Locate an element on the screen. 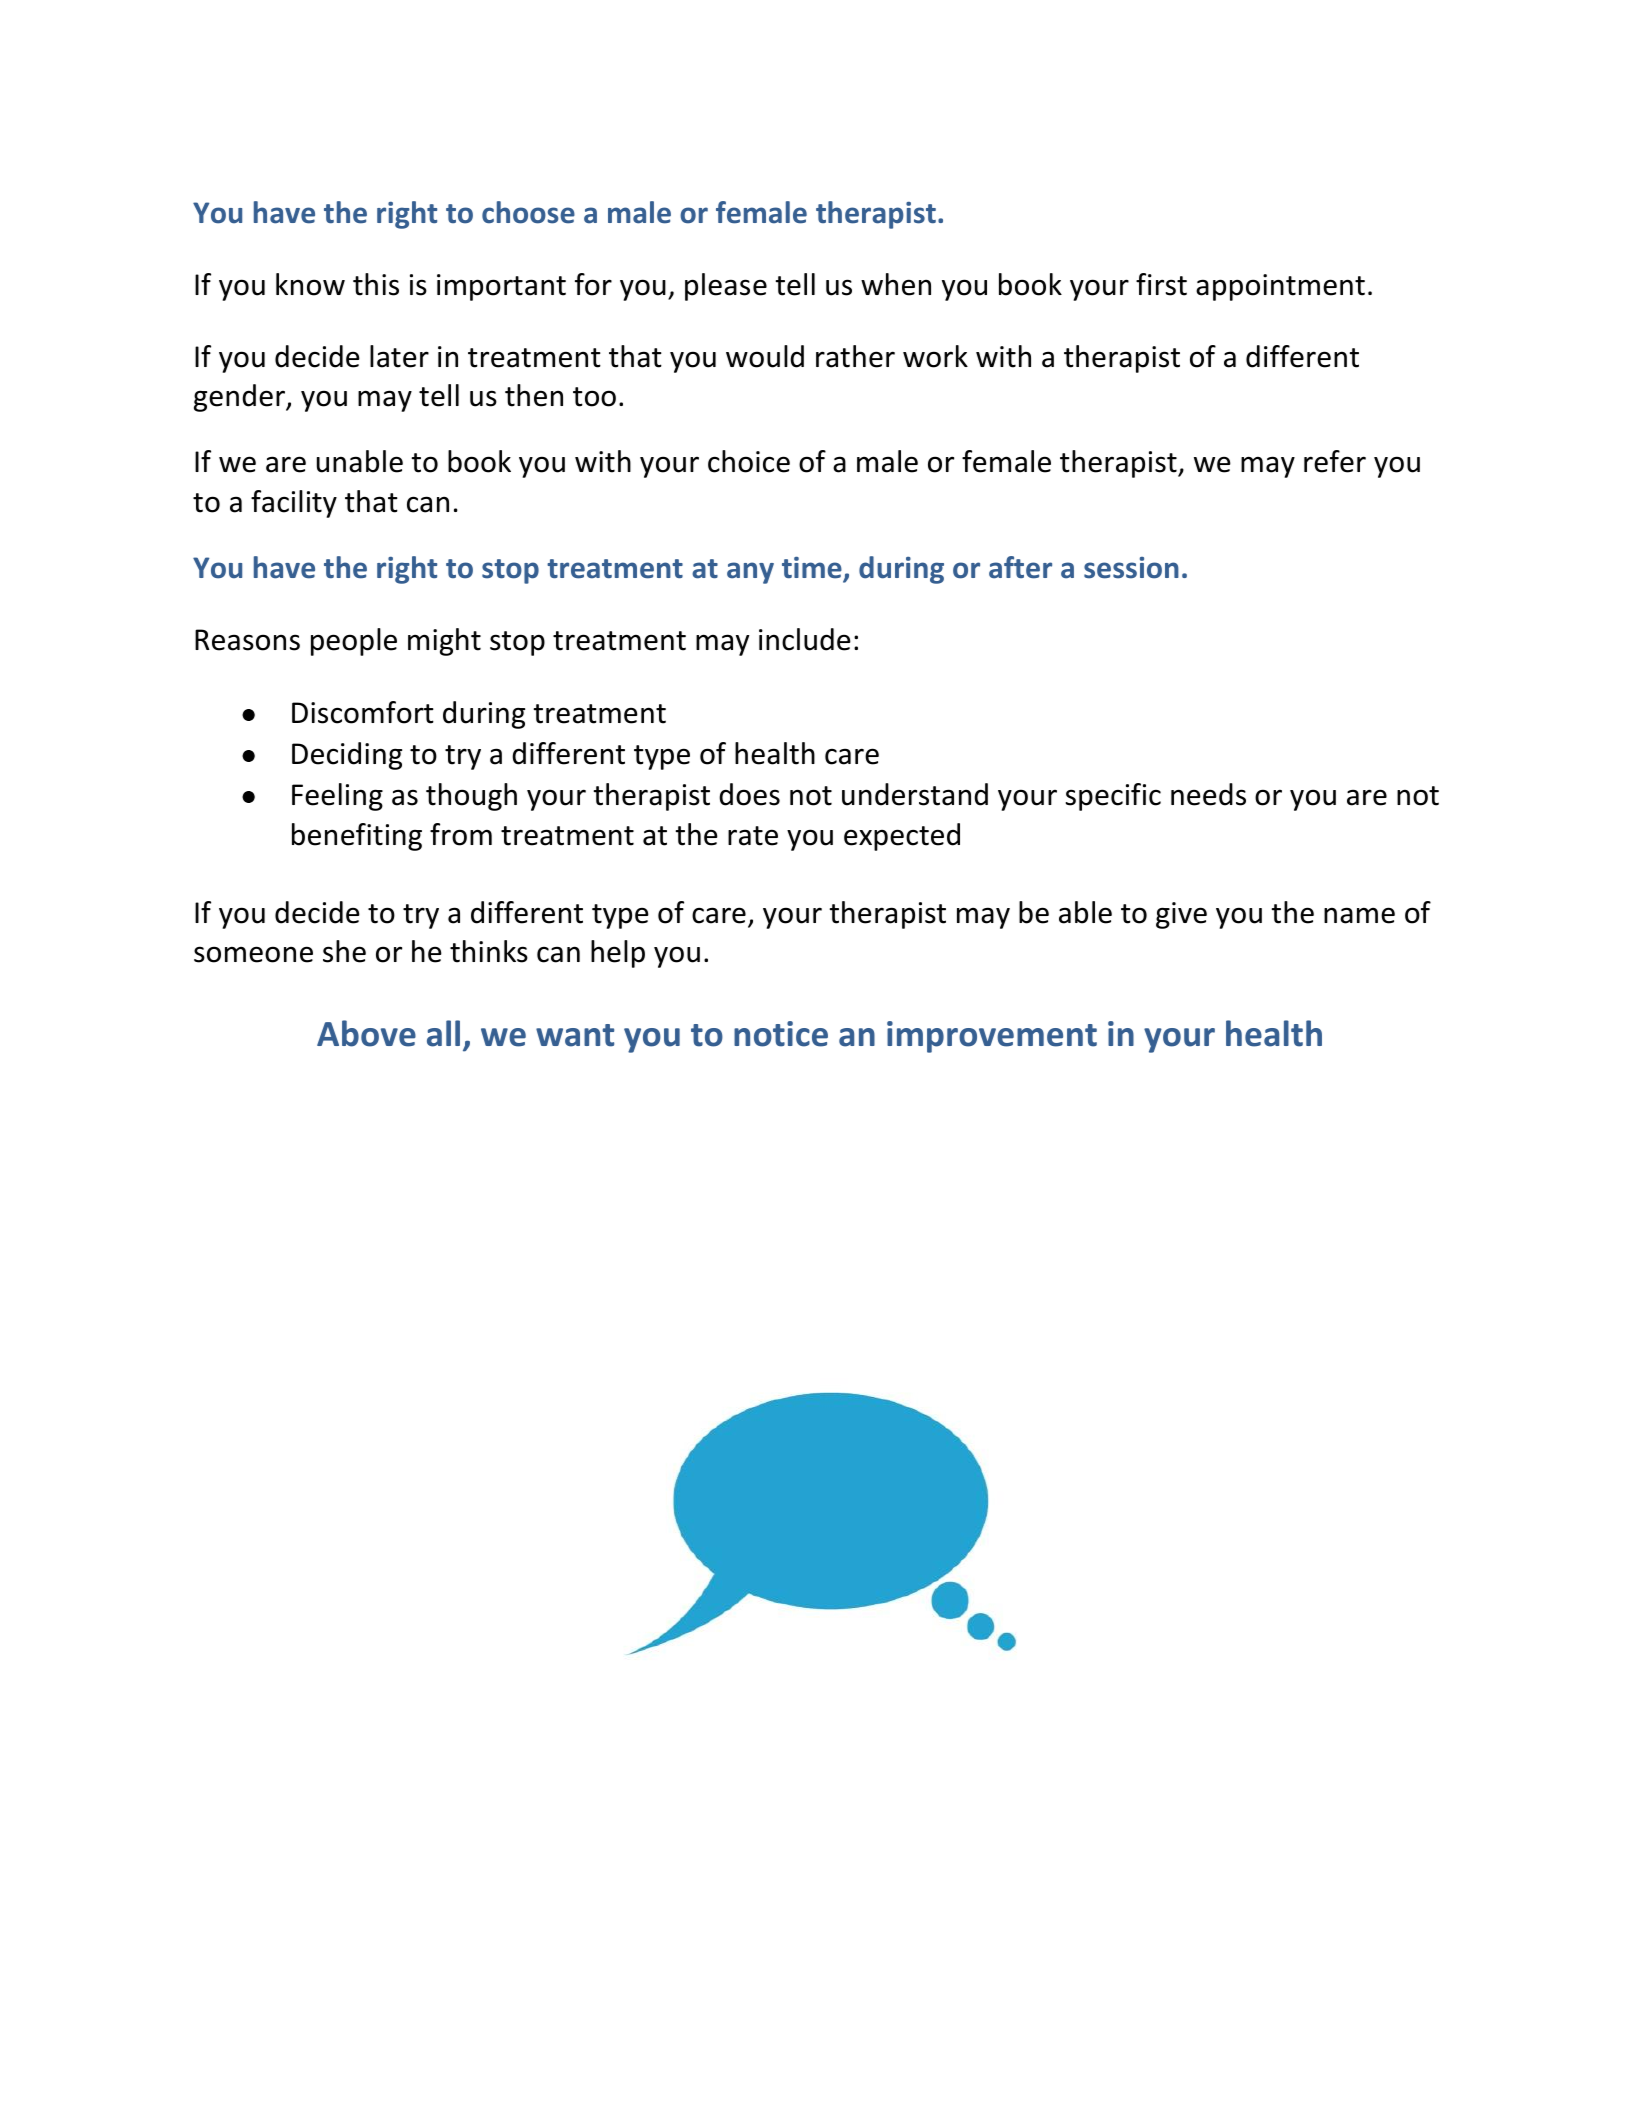 The image size is (1641, 2123). notice is located at coordinates (781, 1034).
